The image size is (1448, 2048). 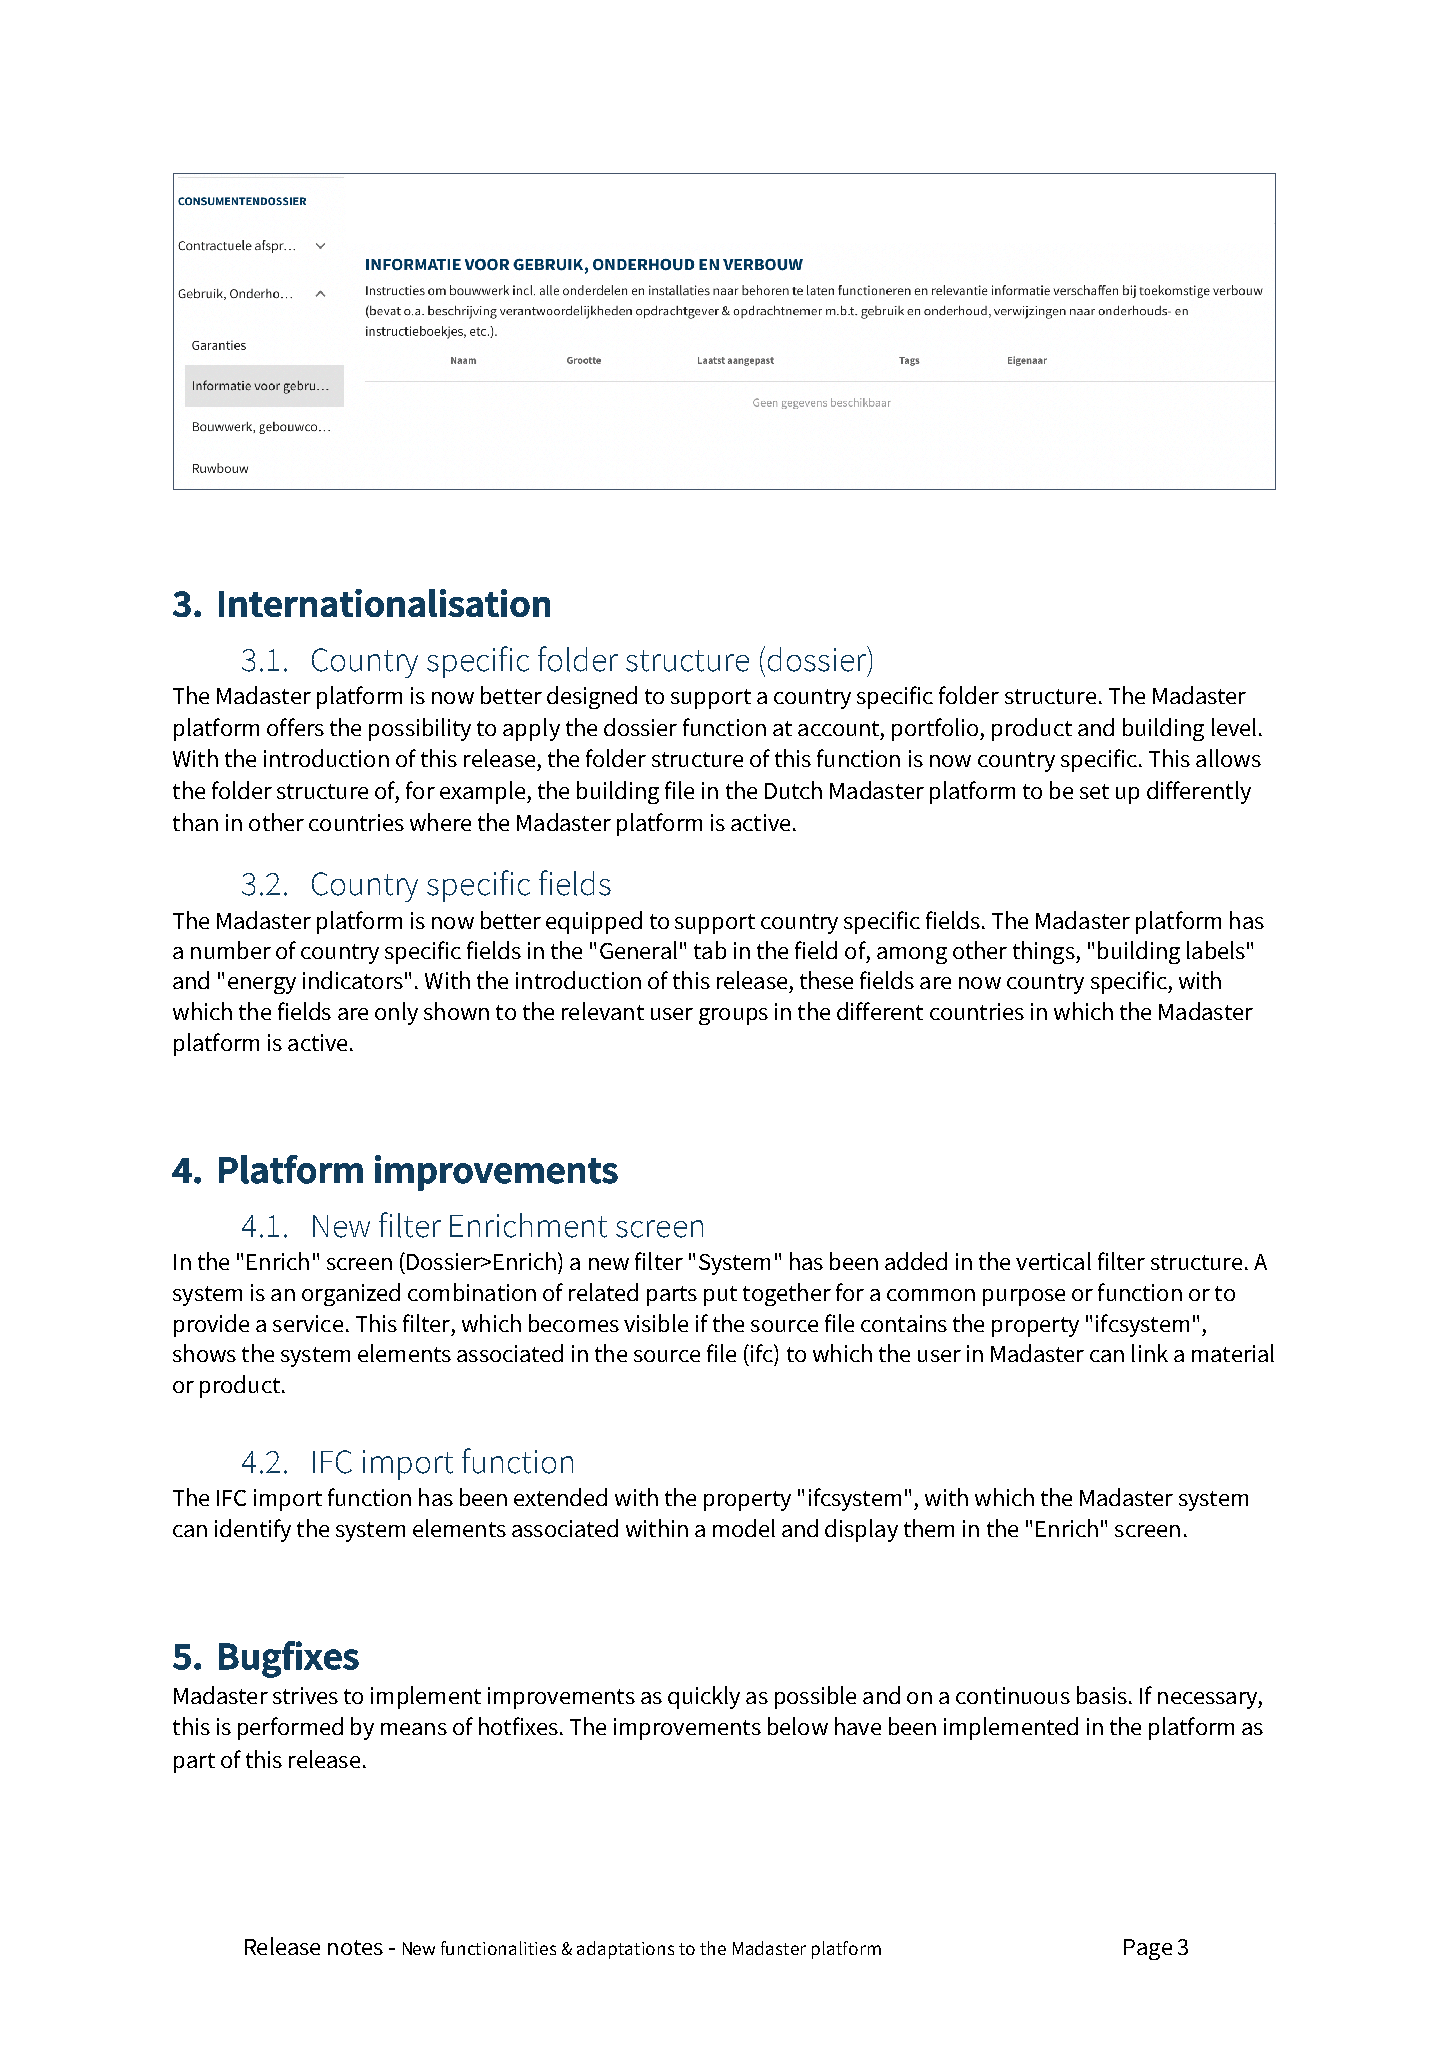 I want to click on Internationalisation, so click(x=384, y=603).
